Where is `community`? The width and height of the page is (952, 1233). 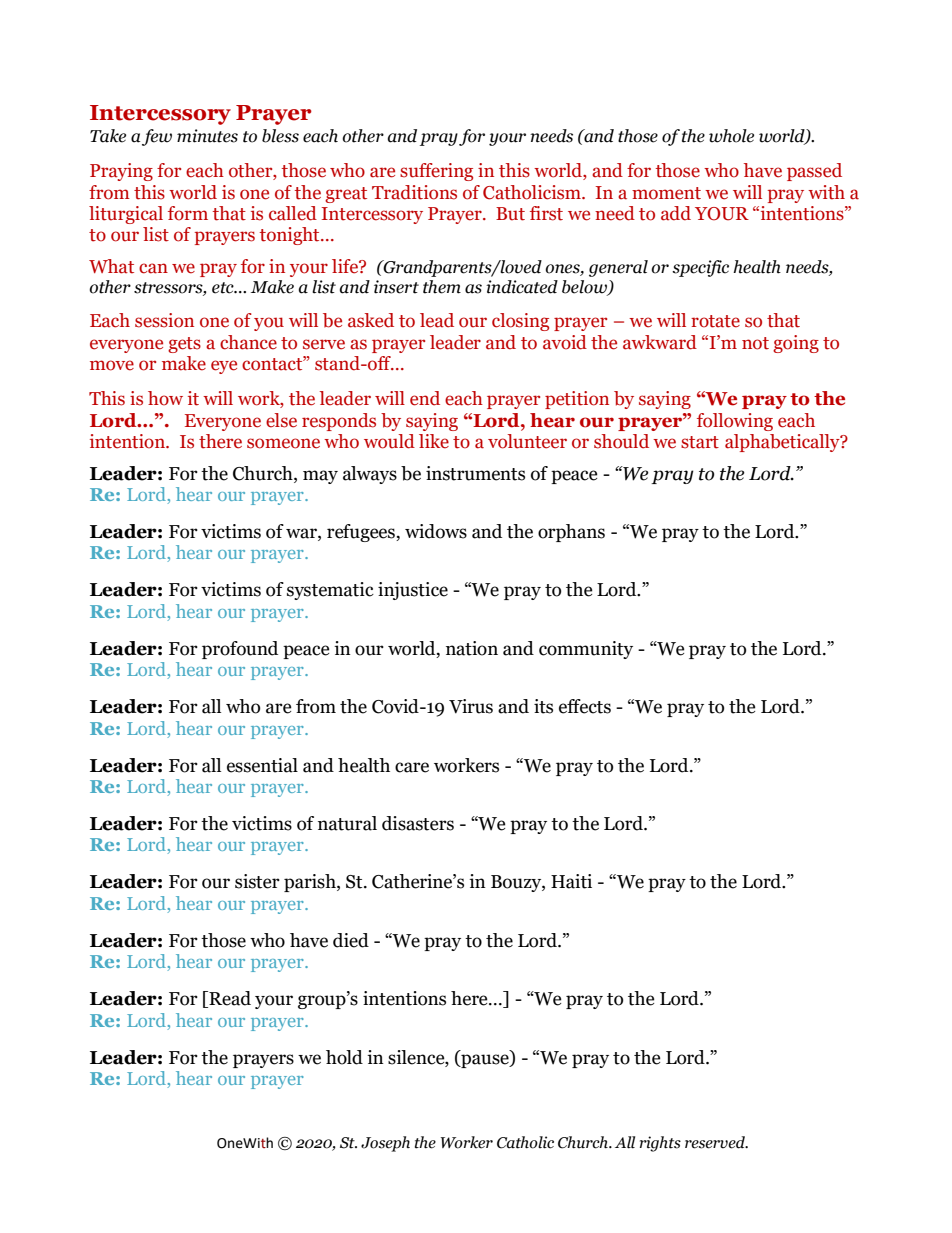 community is located at coordinates (586, 650).
